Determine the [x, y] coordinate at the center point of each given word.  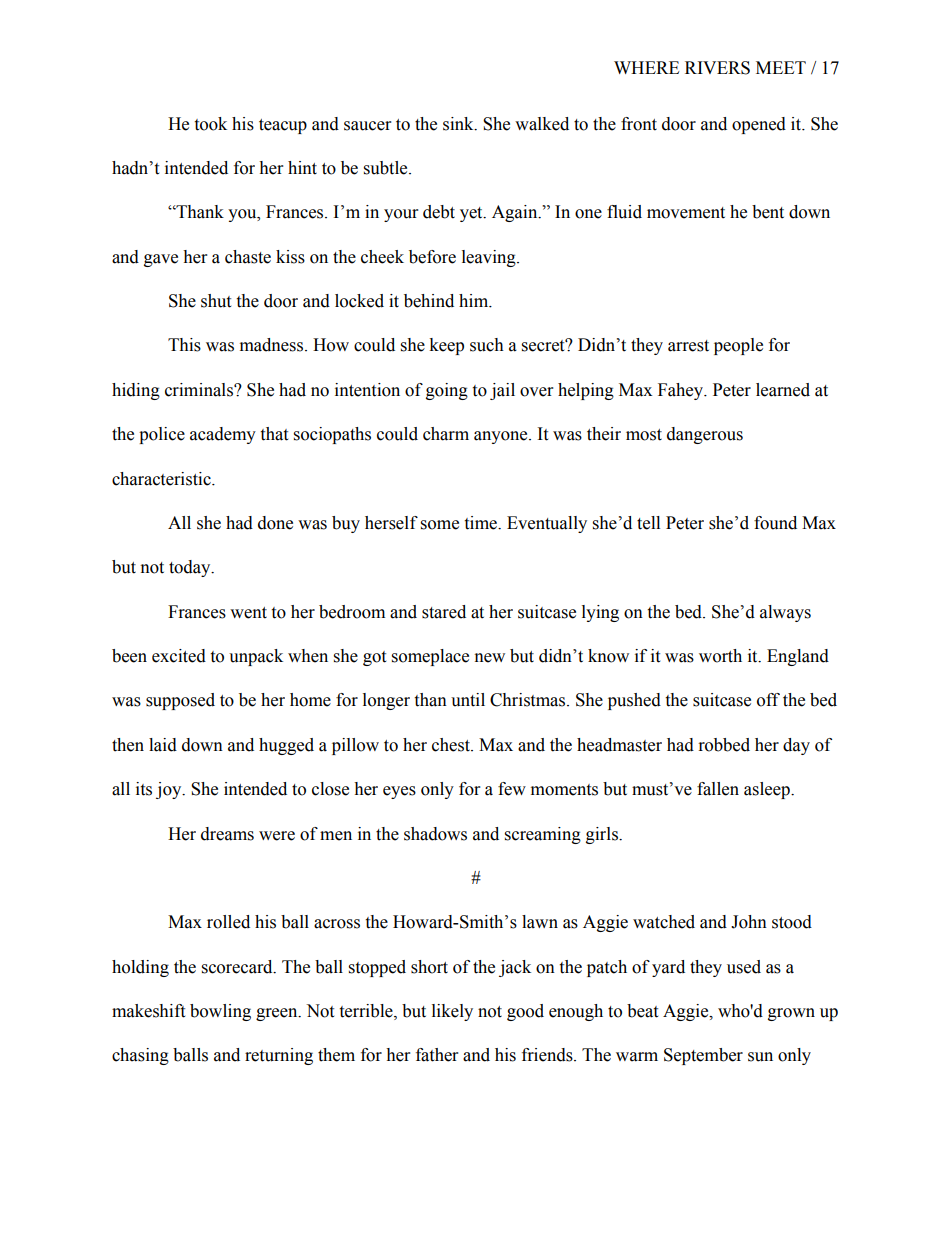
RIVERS [717, 68]
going [447, 391]
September [703, 1056]
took [210, 124]
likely [452, 1012]
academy [223, 435]
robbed [724, 745]
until [468, 700]
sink [459, 124]
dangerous [705, 435]
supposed [180, 701]
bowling [220, 1012]
